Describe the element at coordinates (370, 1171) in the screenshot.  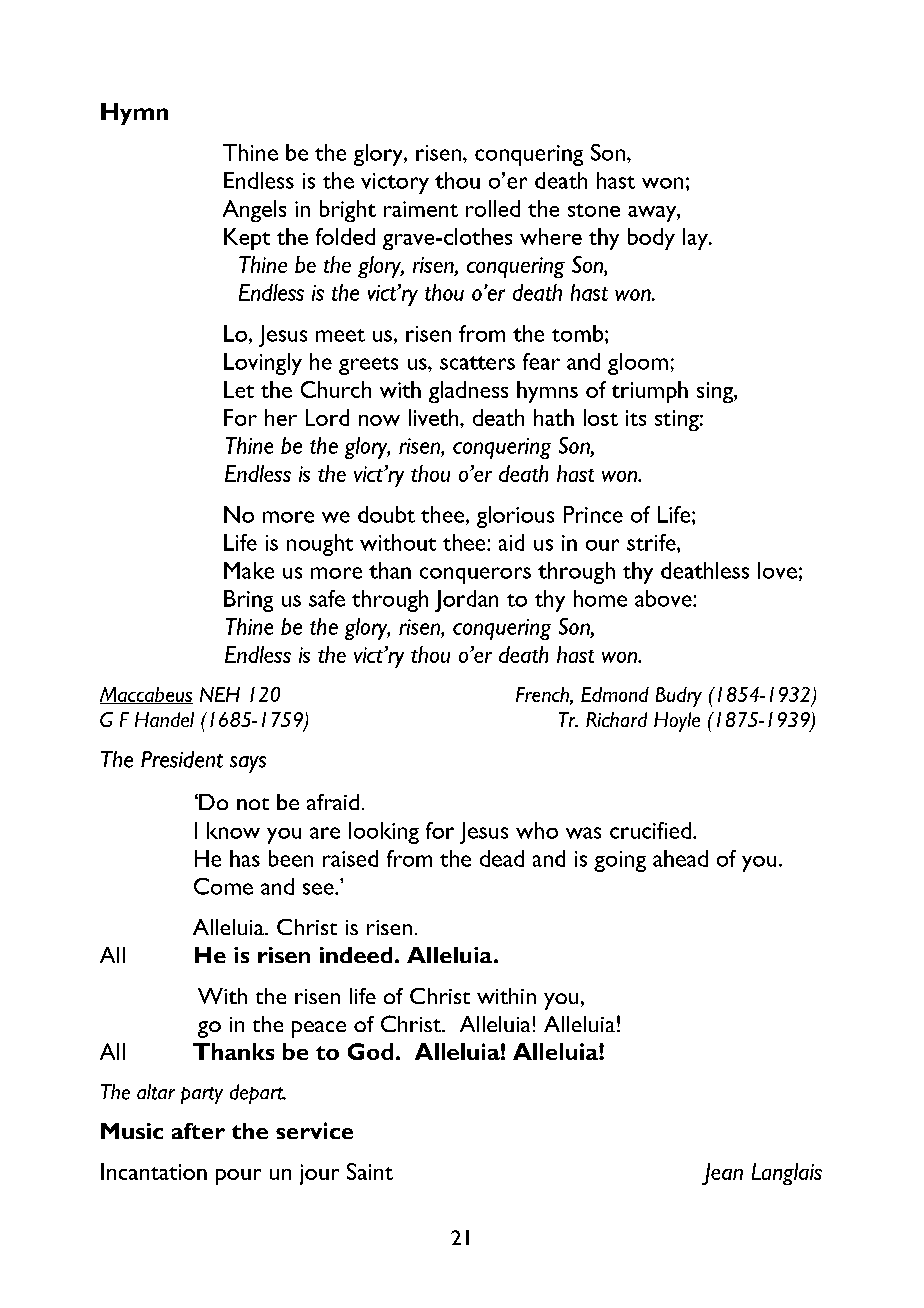
I see `Saint` at that location.
